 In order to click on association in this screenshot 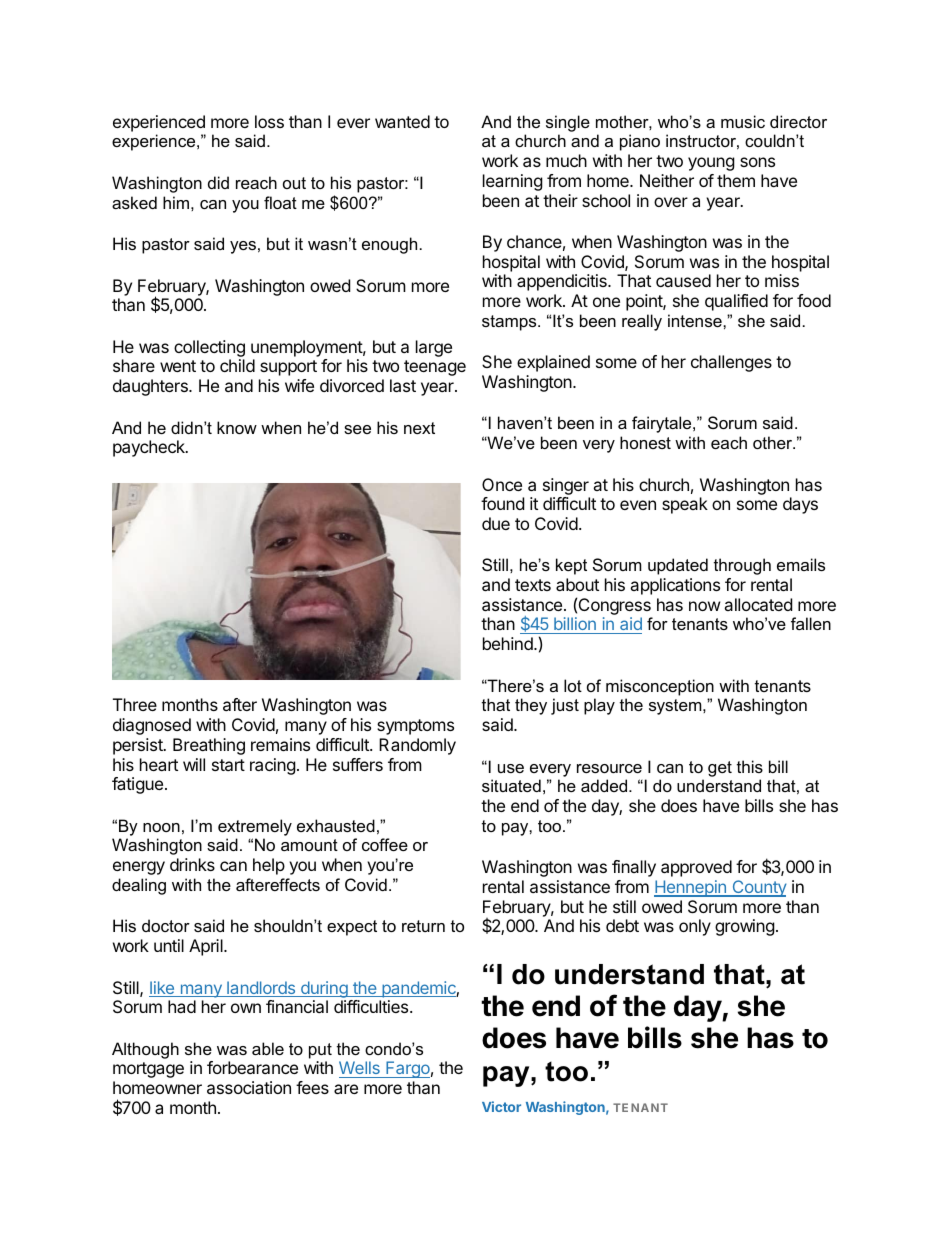, I will do `click(249, 1087)`.
